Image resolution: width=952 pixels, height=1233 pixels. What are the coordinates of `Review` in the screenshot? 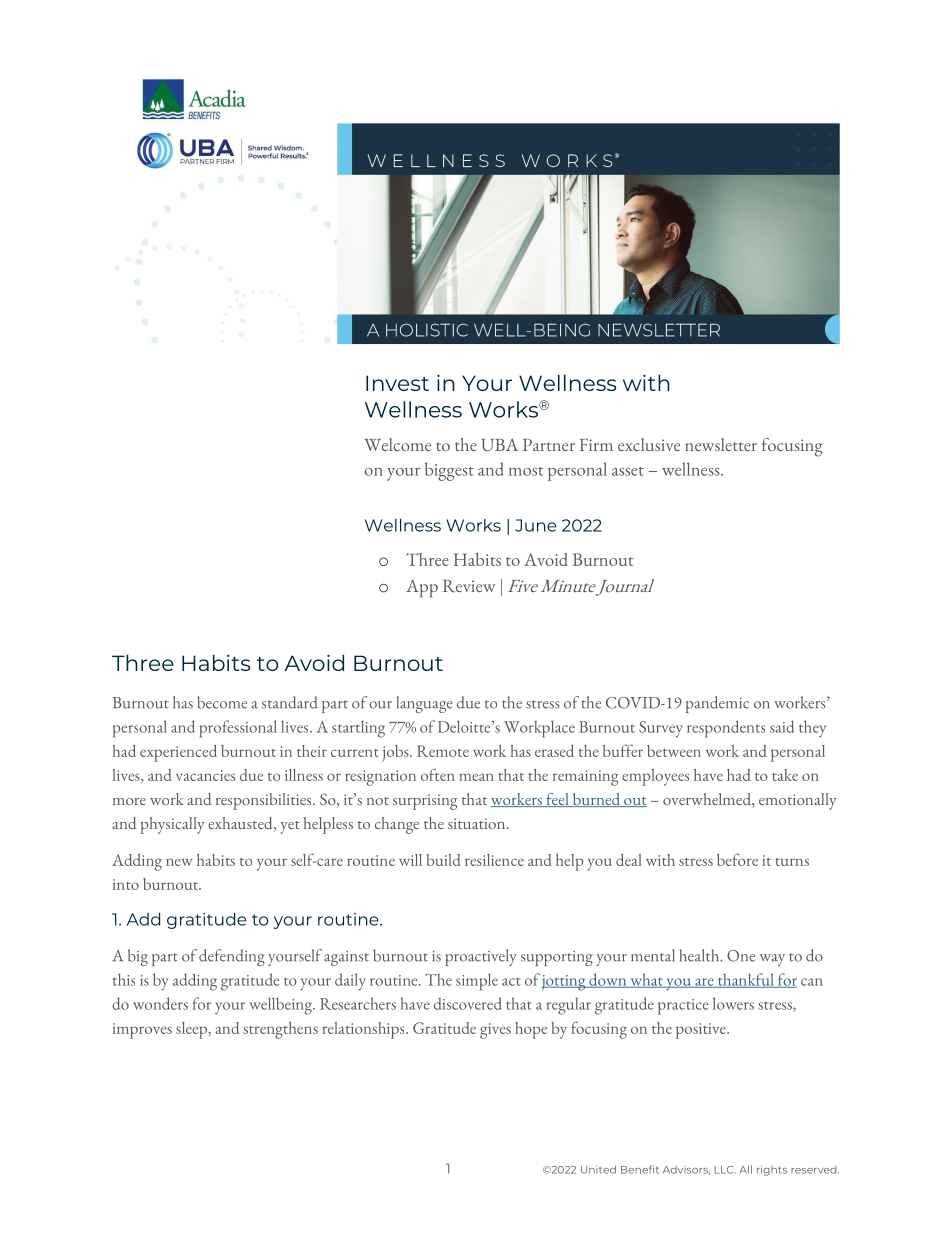 It's located at (469, 586).
